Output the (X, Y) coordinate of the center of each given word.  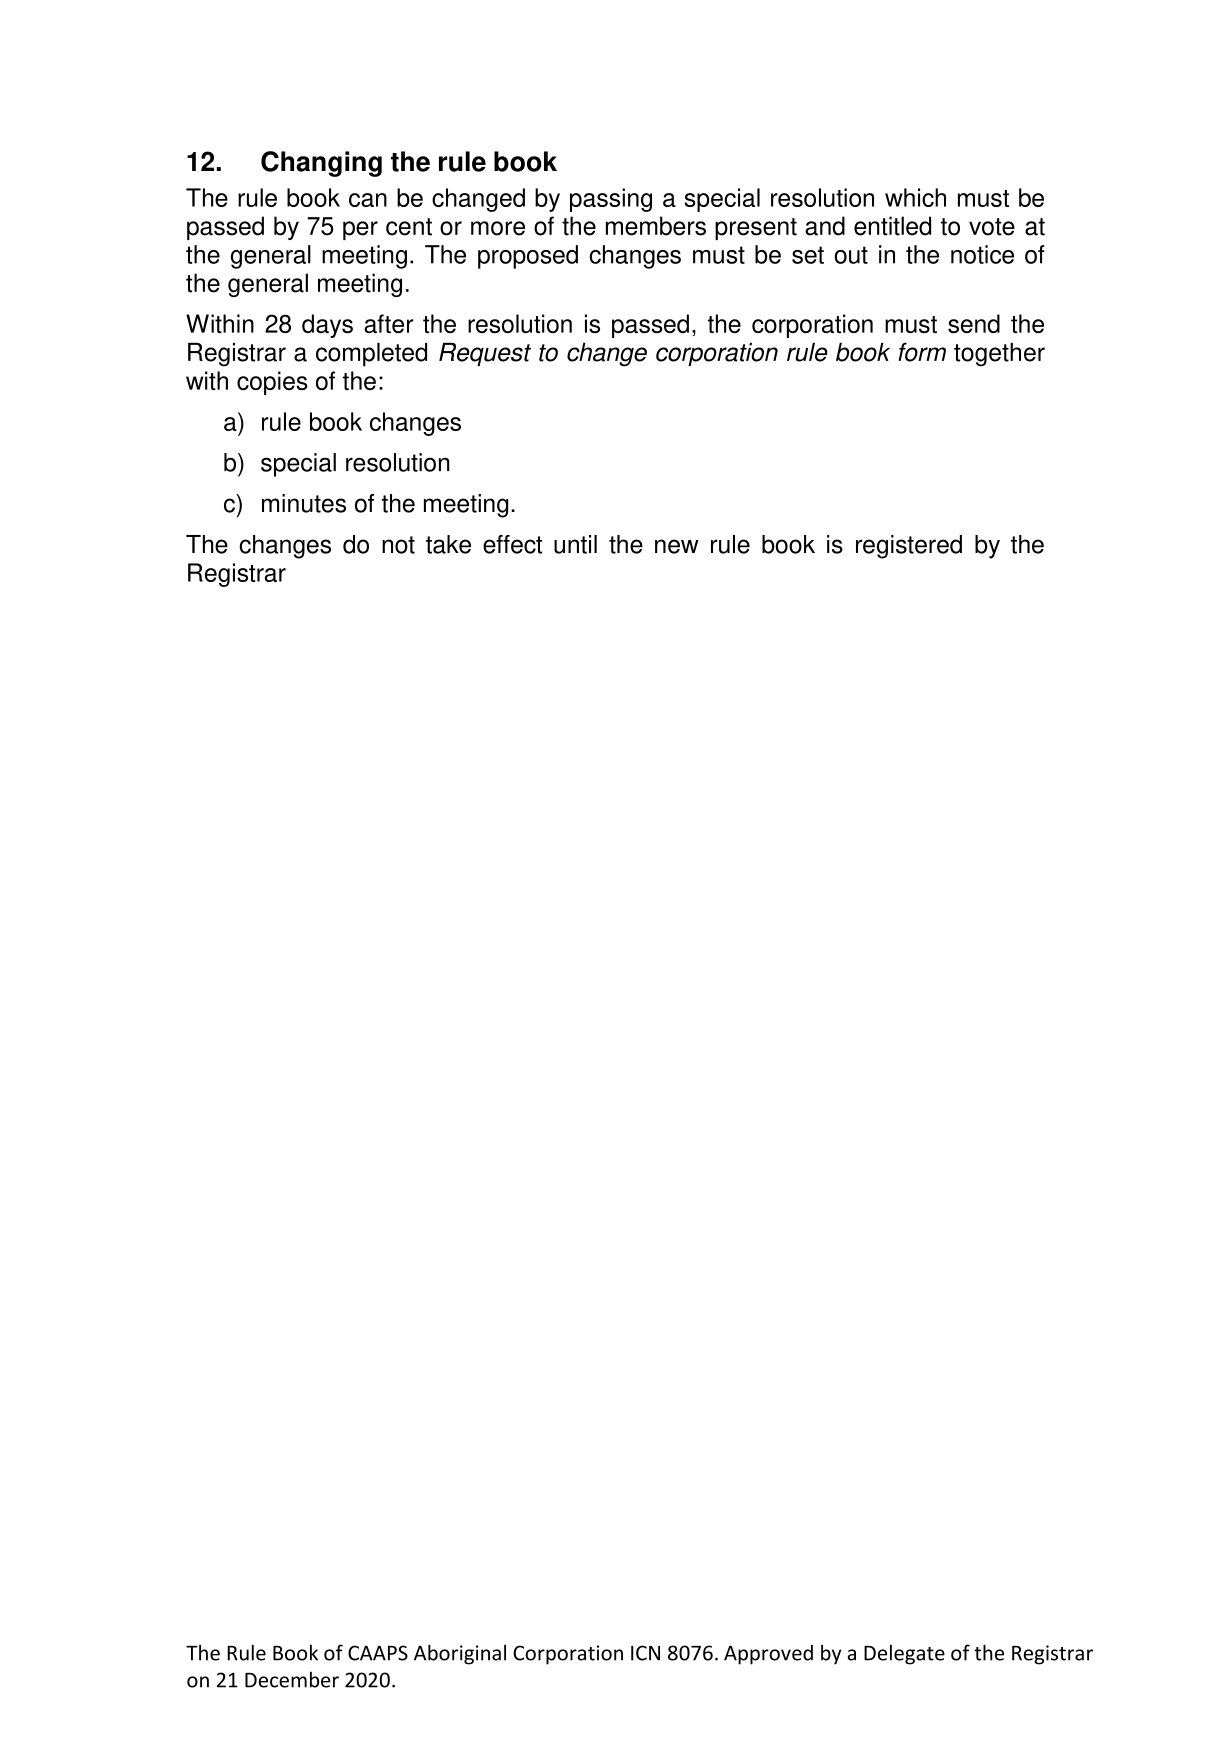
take (448, 544)
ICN (645, 1653)
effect (512, 544)
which (915, 197)
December (292, 1679)
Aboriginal (460, 1654)
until (575, 544)
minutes (304, 503)
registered (909, 547)
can (368, 200)
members (656, 226)
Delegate (904, 1654)
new (677, 546)
